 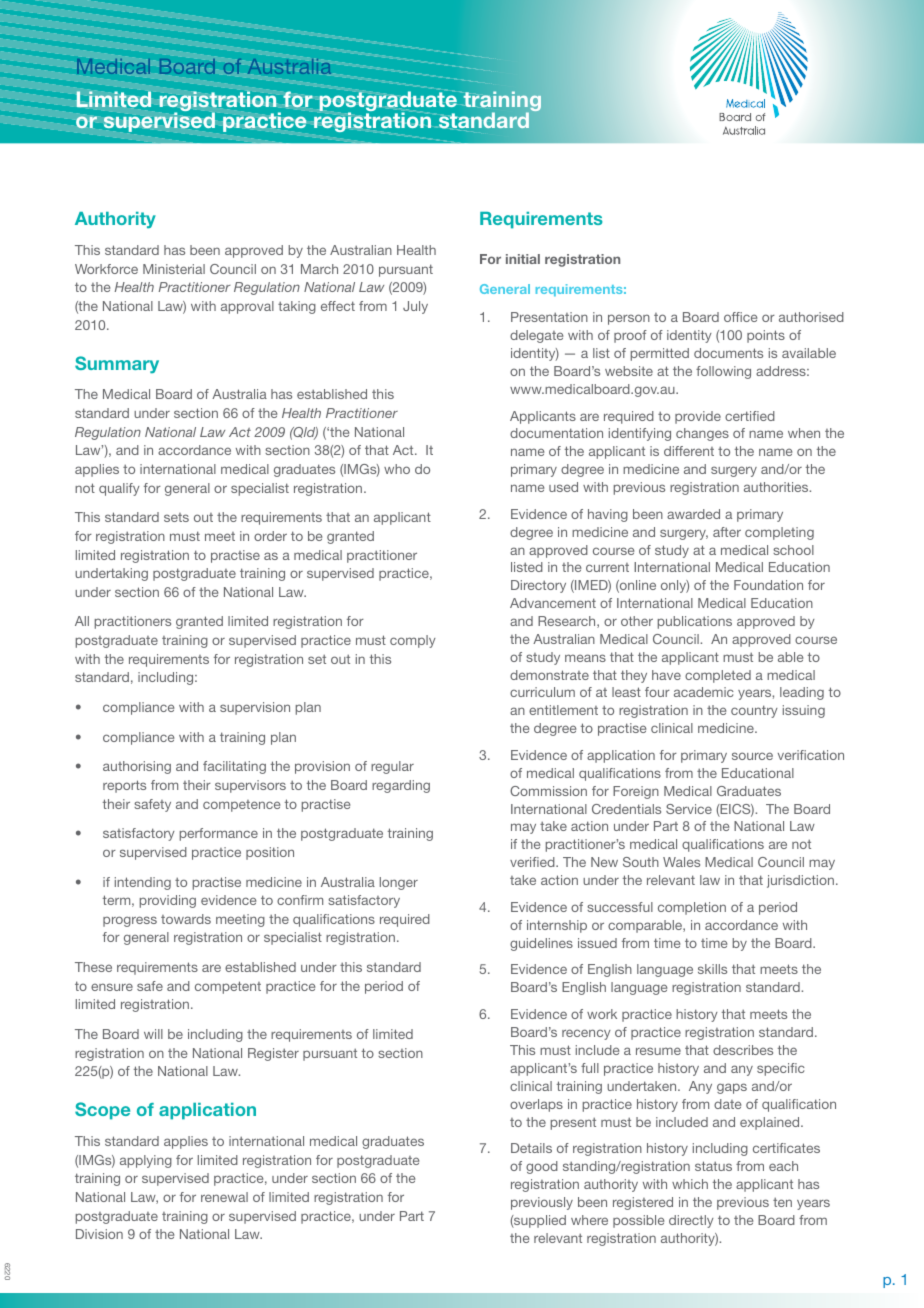 What do you see at coordinates (768, 585) in the page?
I see `Foundation` at bounding box center [768, 585].
